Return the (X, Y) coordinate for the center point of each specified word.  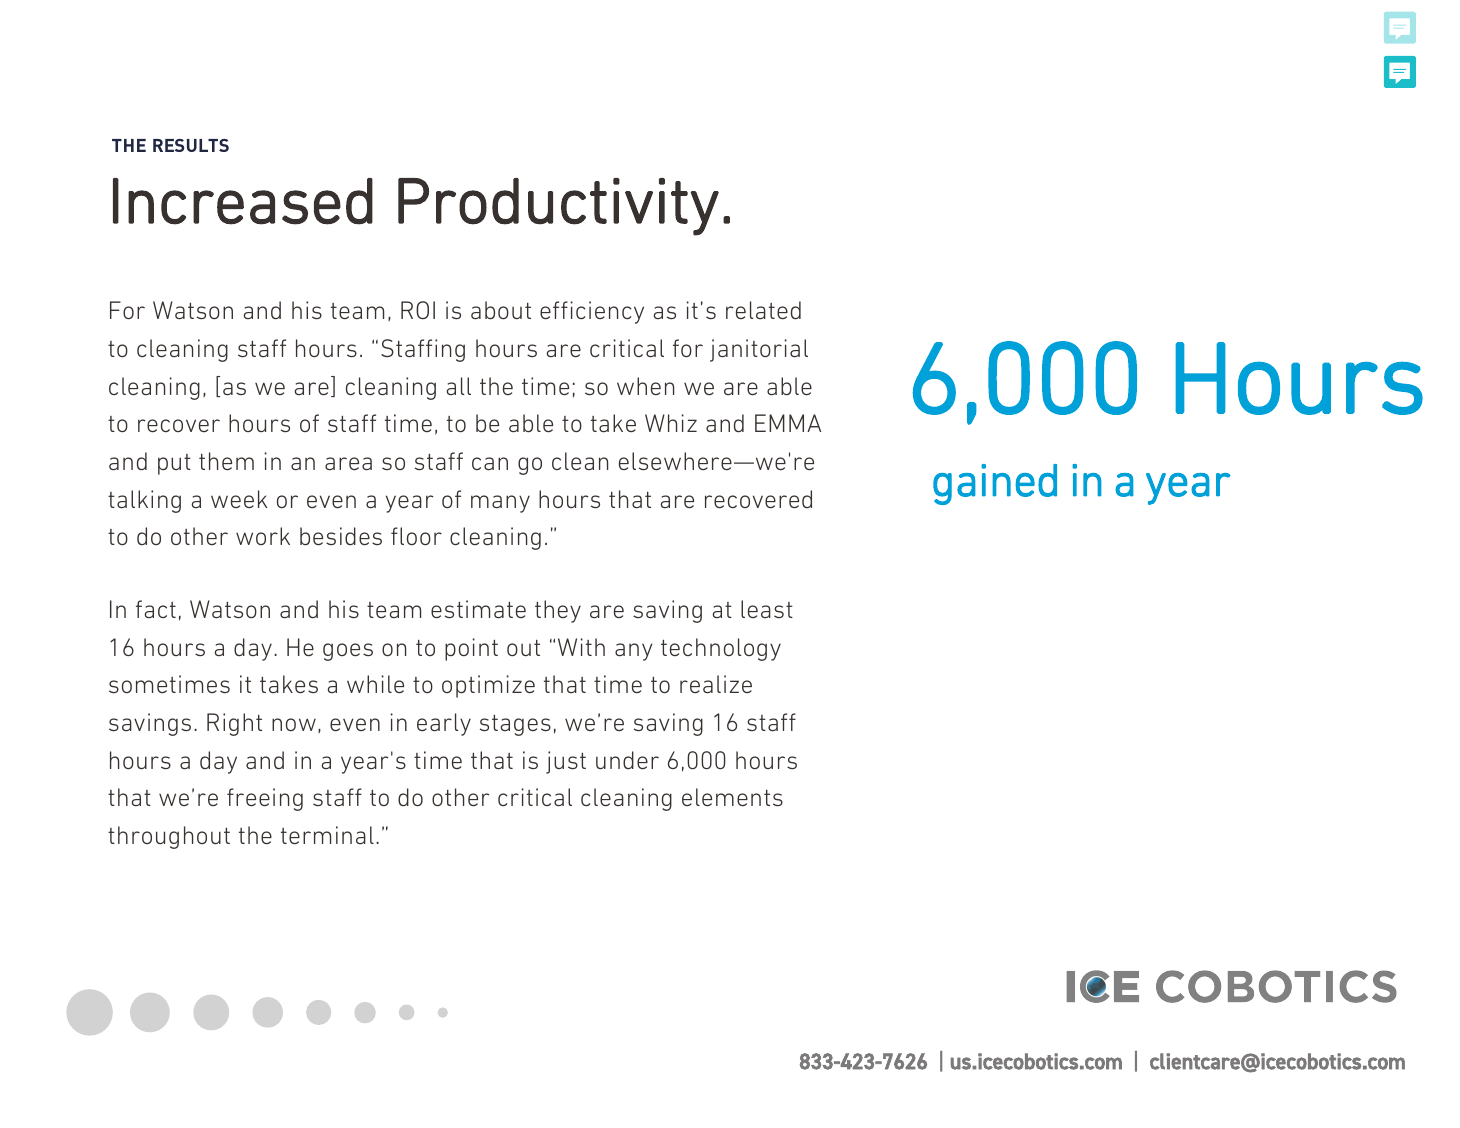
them (226, 461)
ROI (418, 310)
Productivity (558, 207)
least (767, 609)
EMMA (788, 423)
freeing (265, 799)
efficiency (592, 312)
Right (234, 724)
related (763, 310)
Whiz (671, 423)
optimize (488, 686)
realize (716, 684)
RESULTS (191, 145)
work (263, 536)
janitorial (759, 350)
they (558, 611)
